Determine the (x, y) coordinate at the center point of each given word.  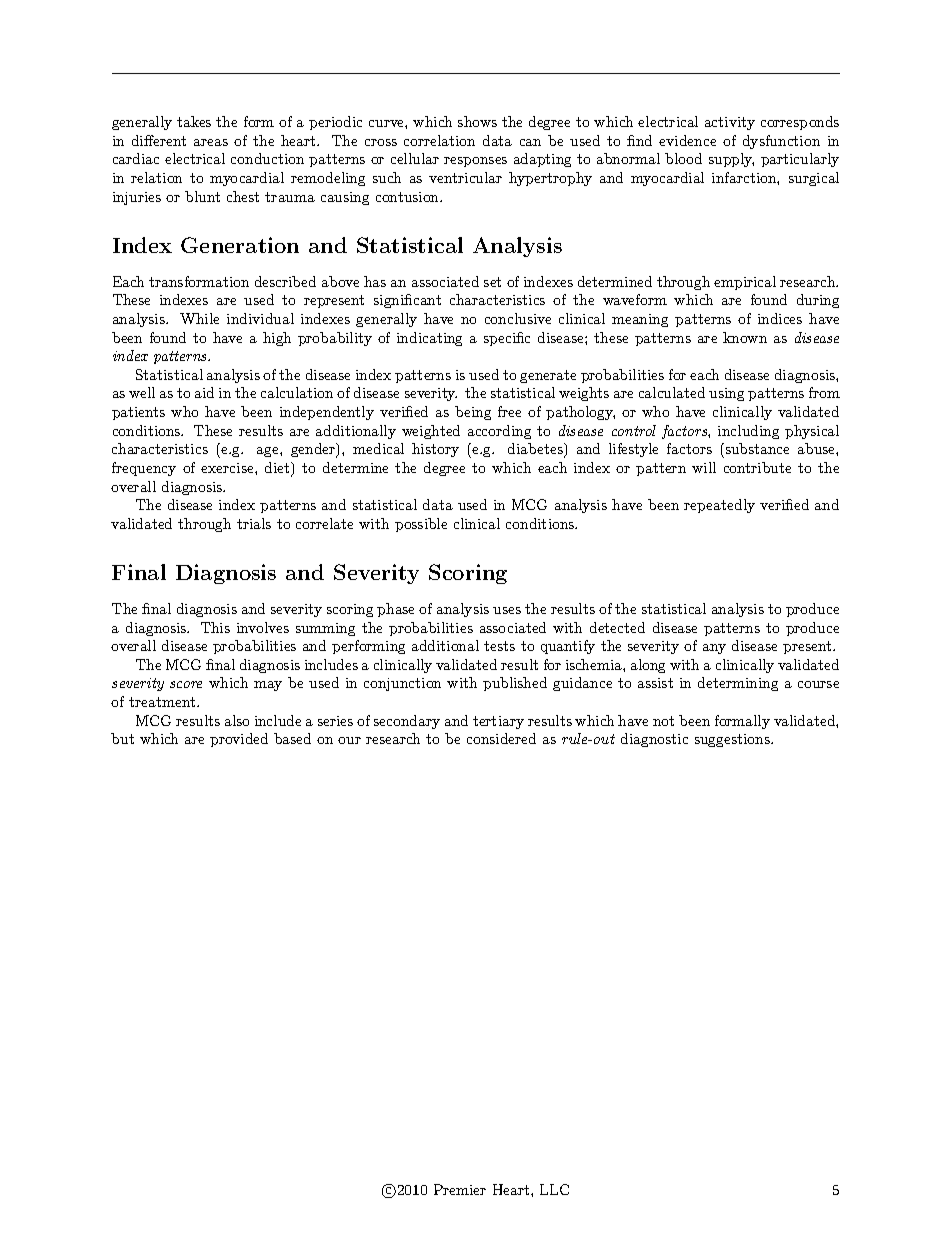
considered (501, 738)
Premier (460, 1189)
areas (211, 142)
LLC (554, 1189)
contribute (757, 467)
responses (475, 162)
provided (239, 740)
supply (731, 160)
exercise (228, 468)
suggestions (733, 740)
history (435, 450)
